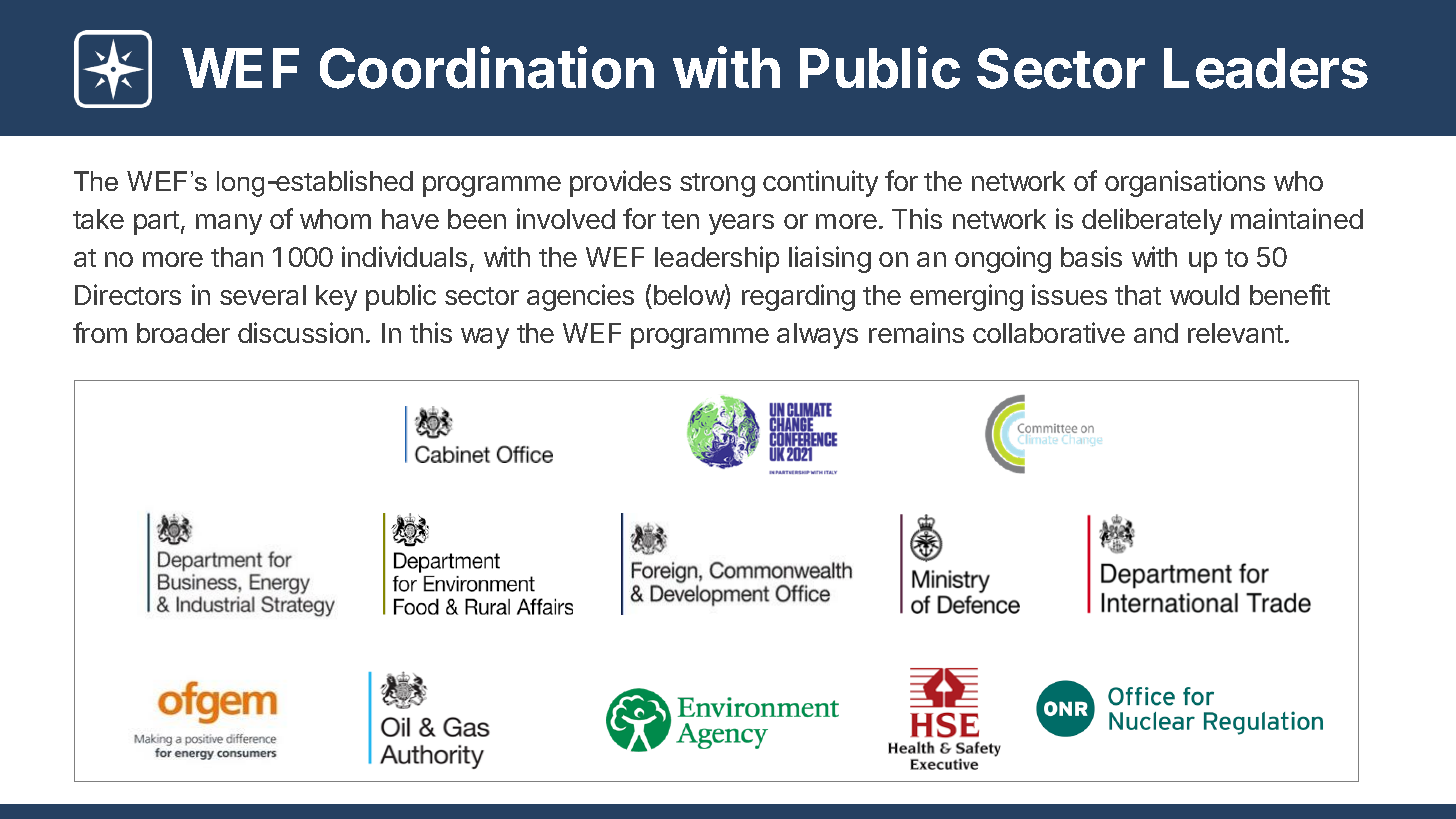 This screenshot has width=1456, height=819. Describe the element at coordinates (817, 336) in the screenshot. I see `always` at that location.
